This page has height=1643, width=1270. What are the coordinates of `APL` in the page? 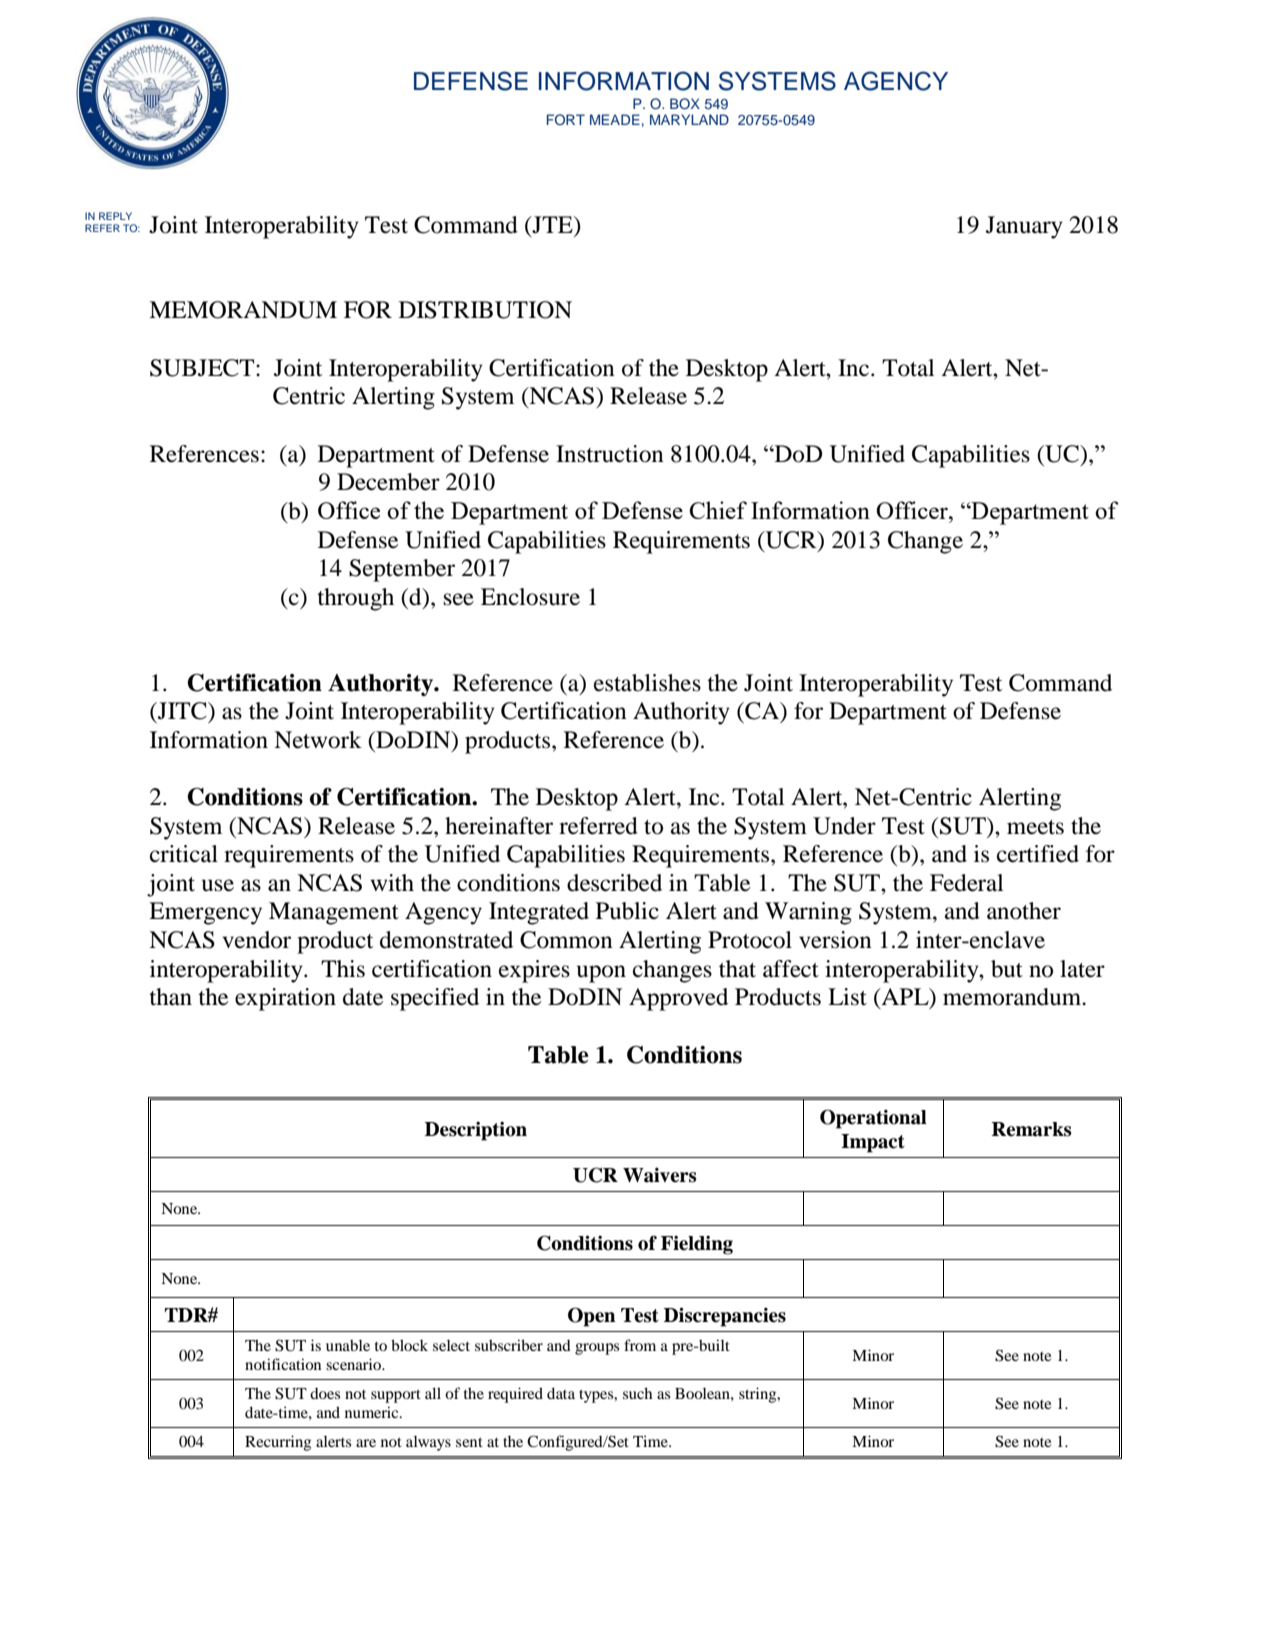 It's located at (905, 998).
